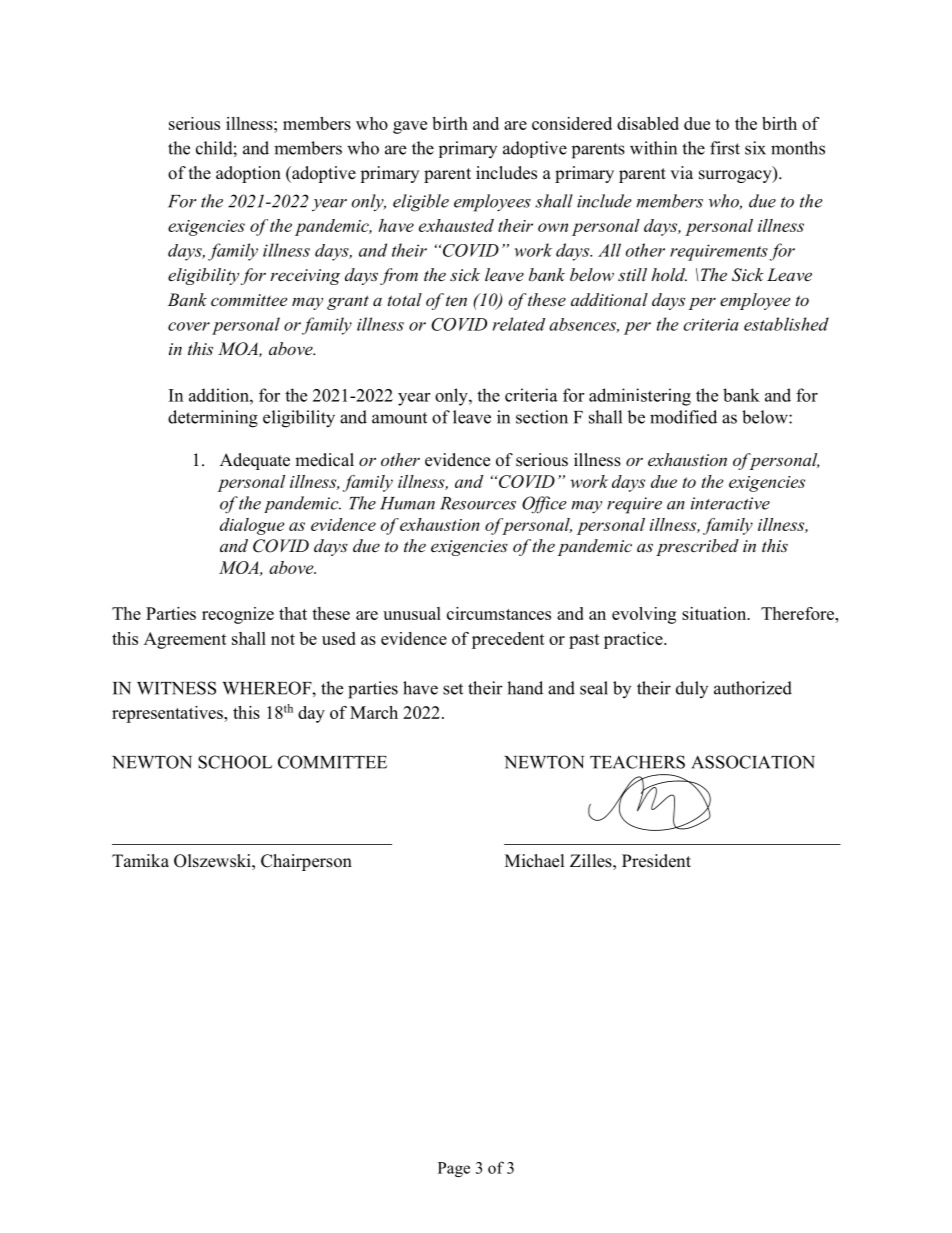 The image size is (952, 1233). What do you see at coordinates (410, 127) in the screenshot?
I see `gave` at bounding box center [410, 127].
